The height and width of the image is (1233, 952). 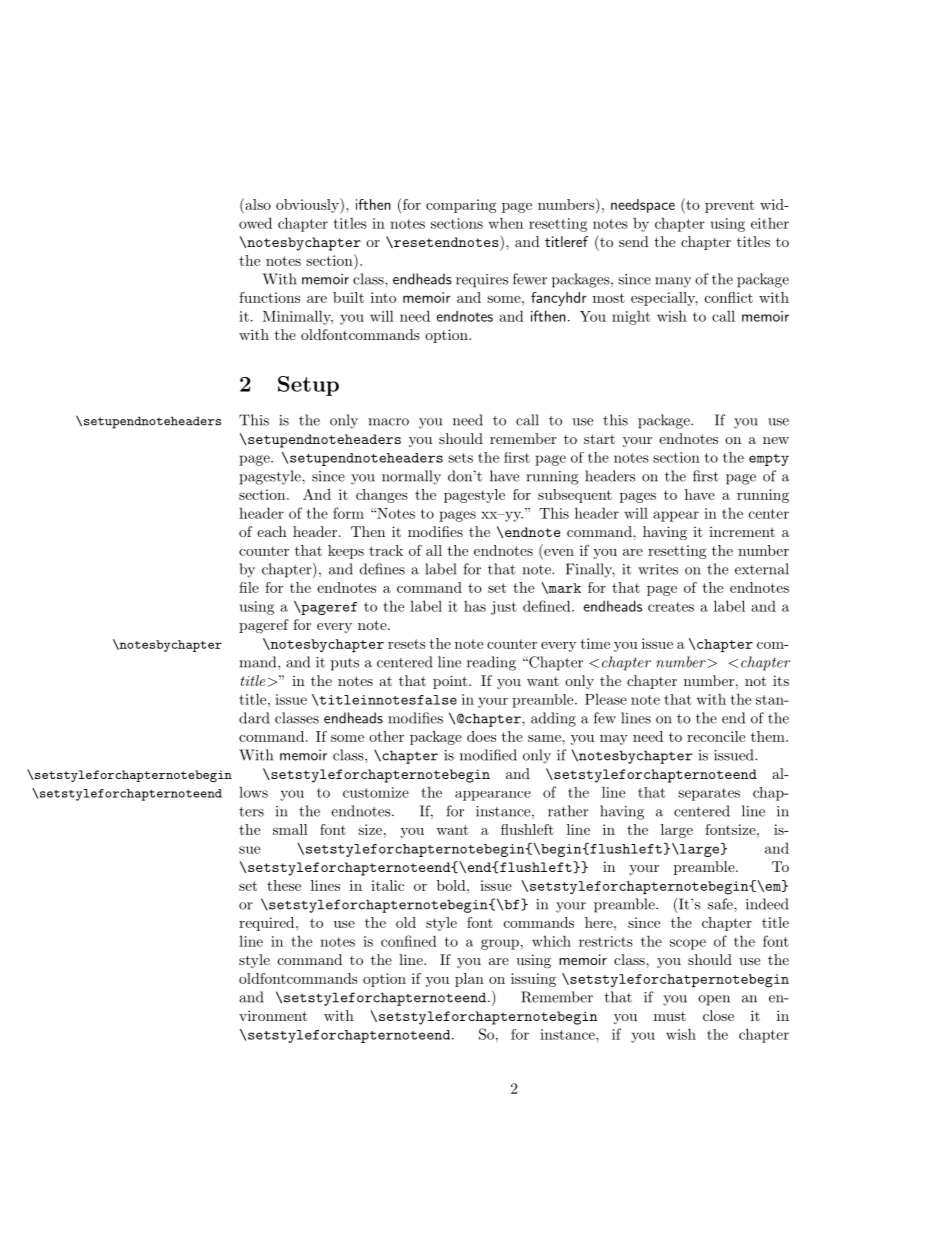 What do you see at coordinates (308, 206) in the image?
I see `obviously` at bounding box center [308, 206].
